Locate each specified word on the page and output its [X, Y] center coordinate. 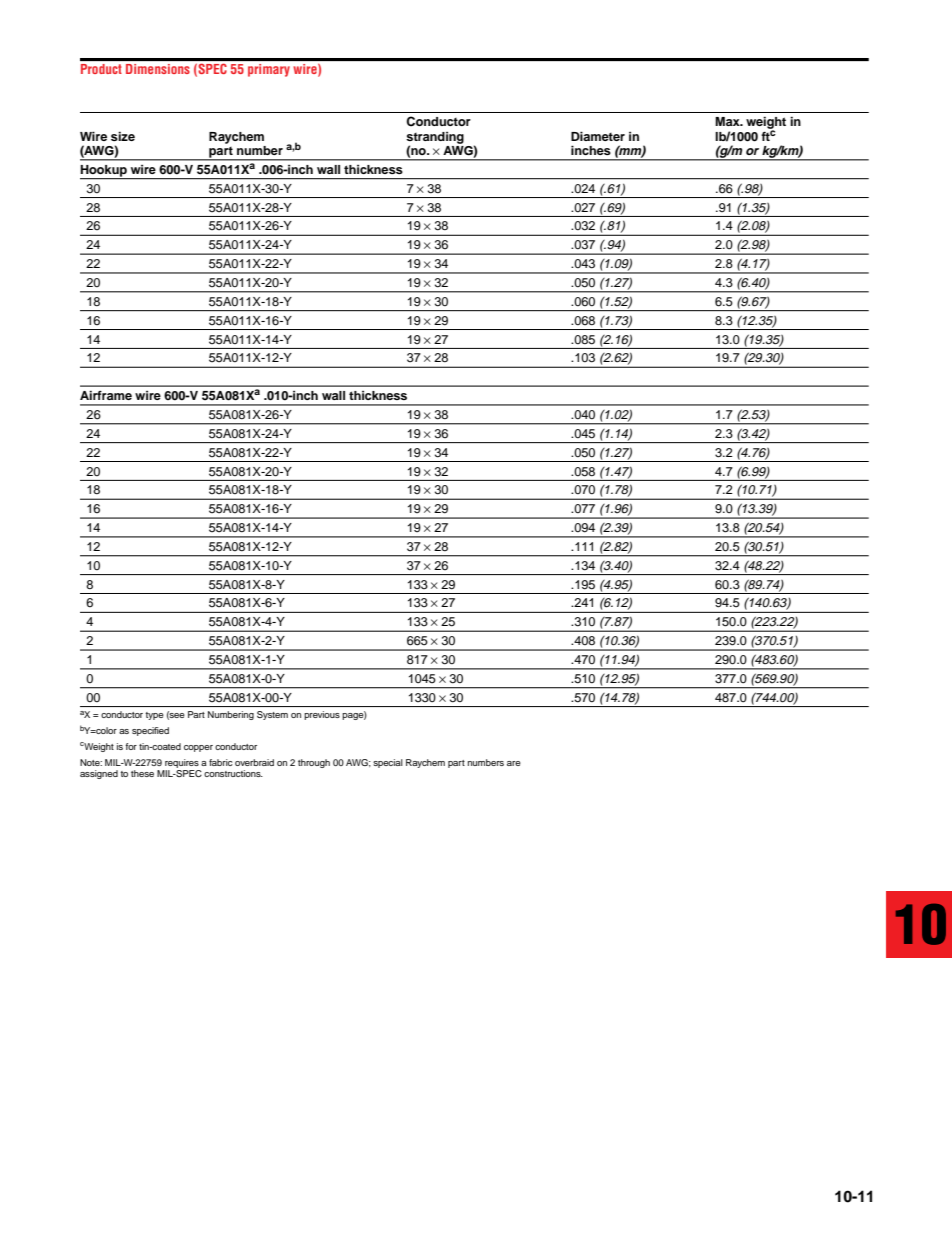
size [123, 136]
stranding [435, 139]
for [131, 746]
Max [728, 121]
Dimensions [158, 69]
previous [322, 715]
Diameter [598, 136]
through [314, 763]
